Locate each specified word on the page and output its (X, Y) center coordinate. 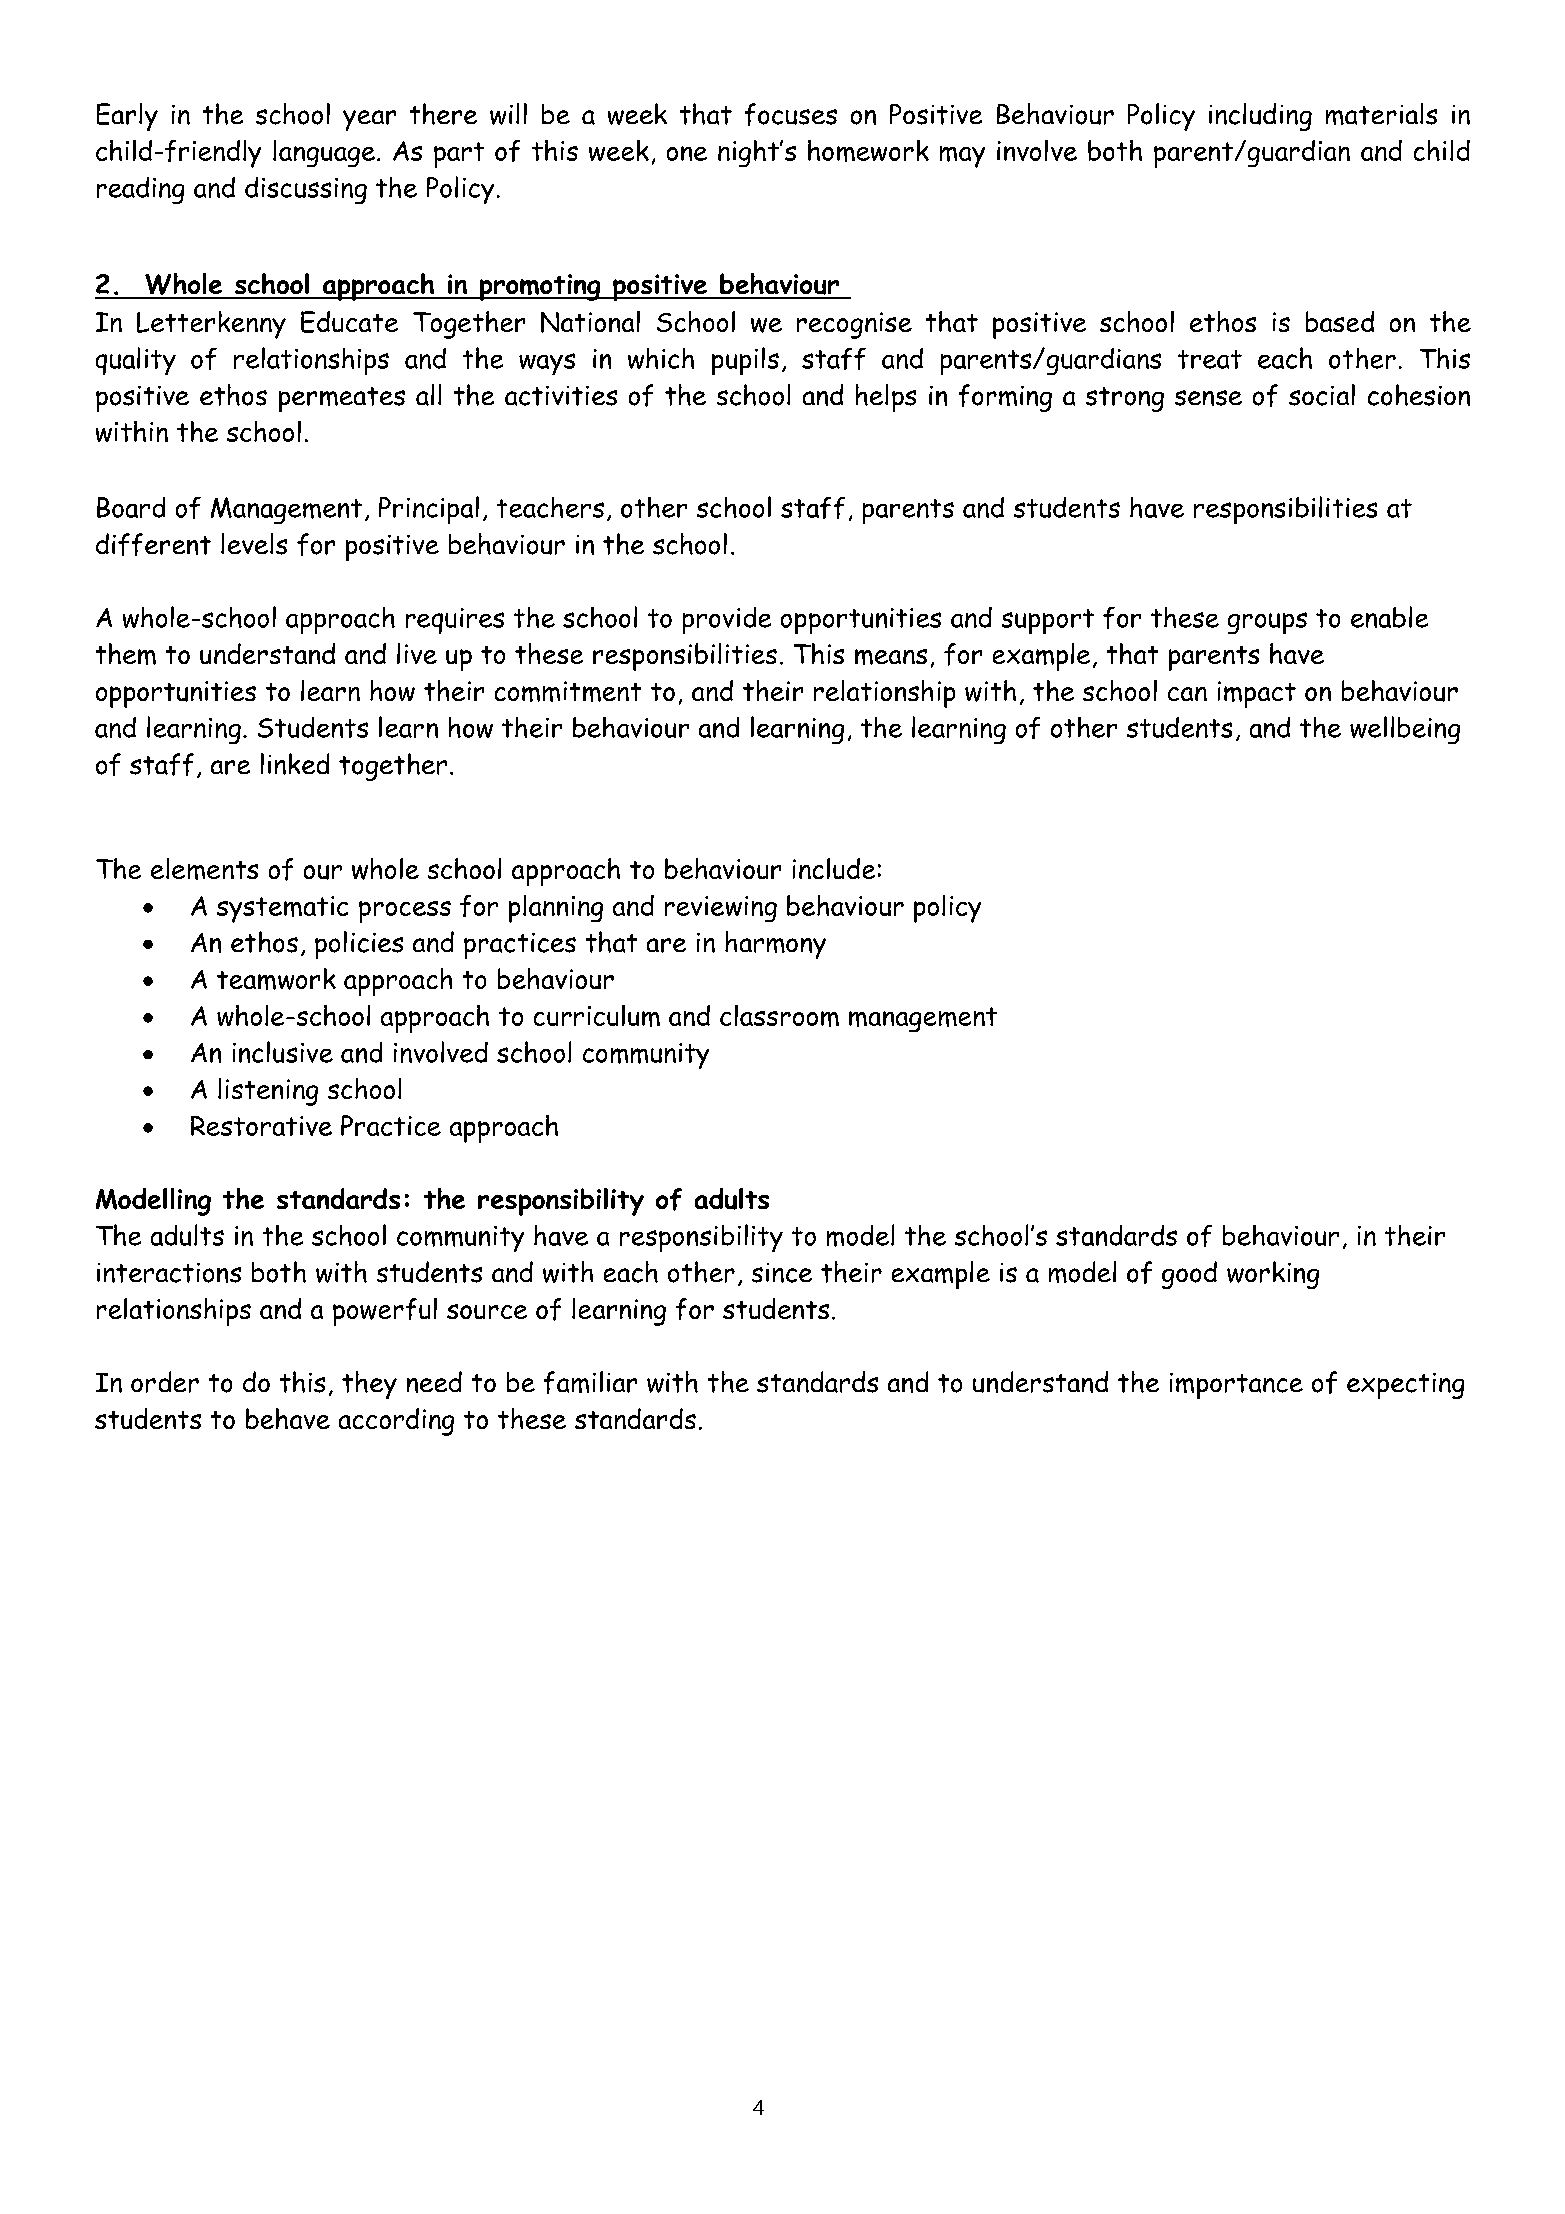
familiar (590, 1382)
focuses (791, 114)
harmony (775, 945)
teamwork (276, 979)
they (369, 1385)
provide (727, 620)
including (1260, 117)
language (324, 153)
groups (1267, 623)
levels (254, 544)
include (834, 868)
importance (1236, 1386)
